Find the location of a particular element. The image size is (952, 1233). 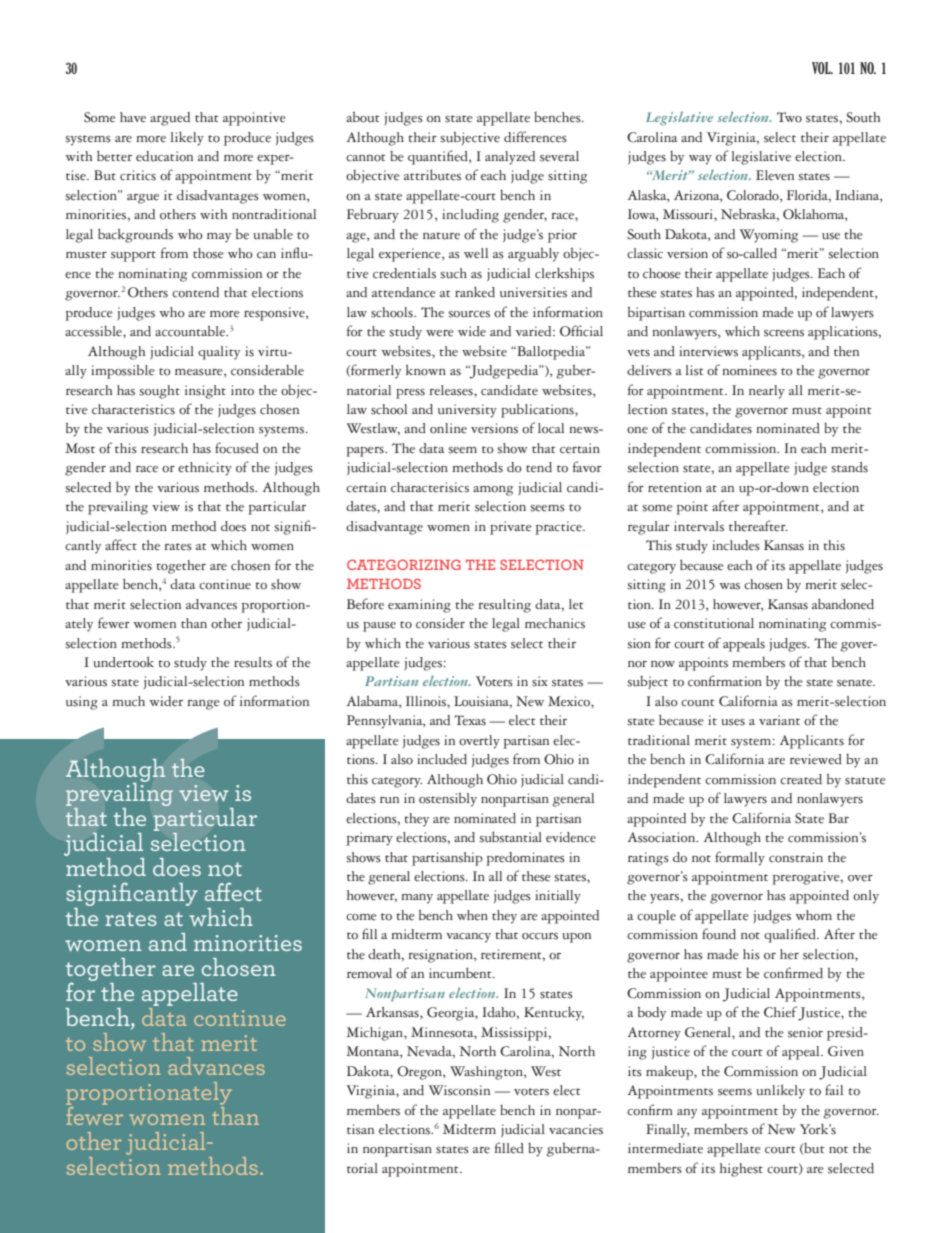

ethnicity is located at coordinates (205, 469).
